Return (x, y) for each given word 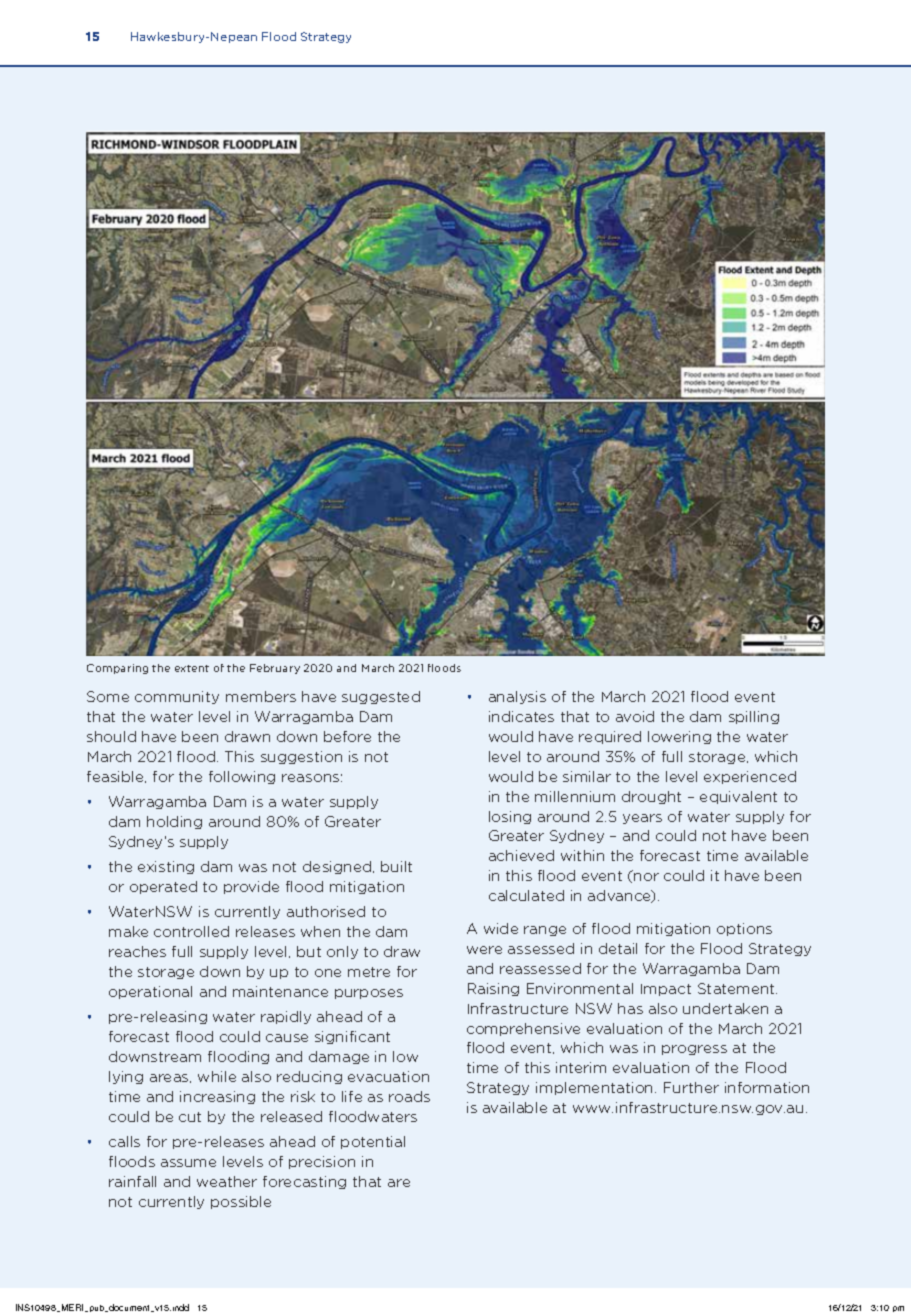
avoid (635, 716)
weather (227, 1181)
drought (651, 797)
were (484, 950)
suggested (381, 697)
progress (694, 1050)
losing (510, 817)
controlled (191, 931)
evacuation (388, 1076)
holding (174, 822)
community (177, 697)
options (744, 929)
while (217, 1076)
